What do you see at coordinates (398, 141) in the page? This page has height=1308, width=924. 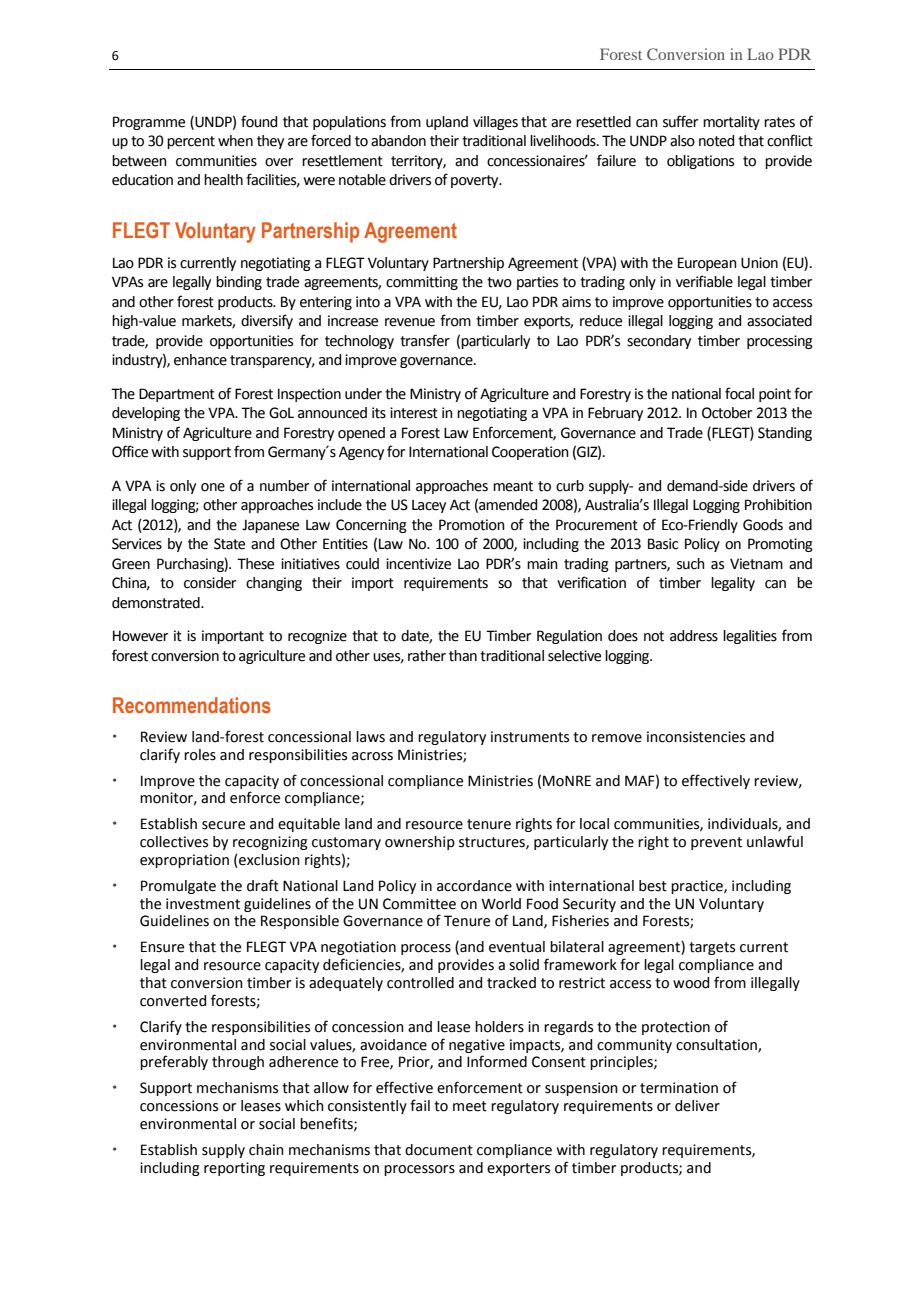 I see `abandon` at bounding box center [398, 141].
